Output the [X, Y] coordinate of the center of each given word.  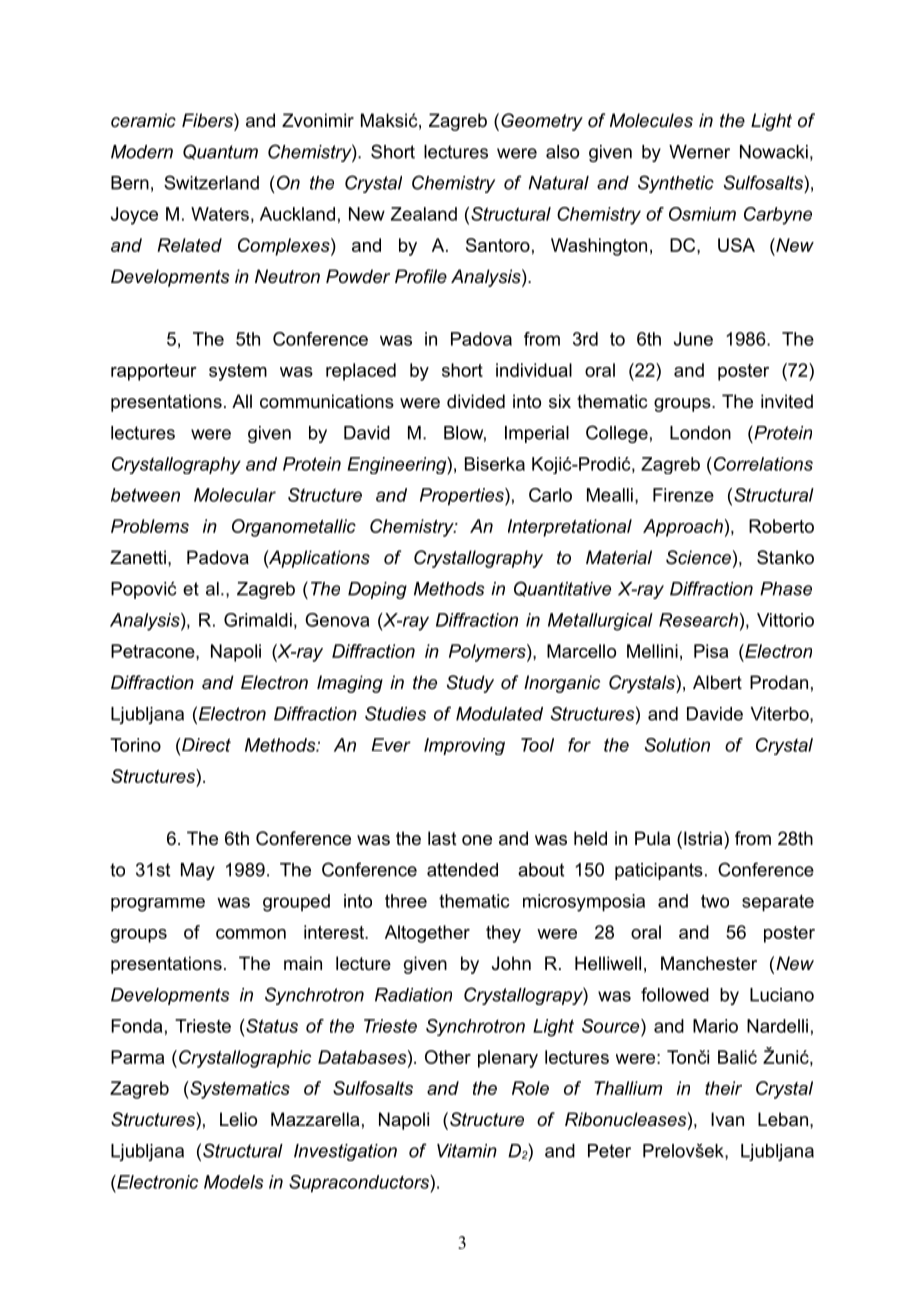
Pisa [711, 651]
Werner [699, 152]
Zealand [424, 214]
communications [327, 401]
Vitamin [467, 1151]
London [700, 433]
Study [470, 684]
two [715, 901]
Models [233, 1182]
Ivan [727, 1119]
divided [476, 401]
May [198, 871]
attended [462, 870]
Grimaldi [258, 620]
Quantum [220, 152]
